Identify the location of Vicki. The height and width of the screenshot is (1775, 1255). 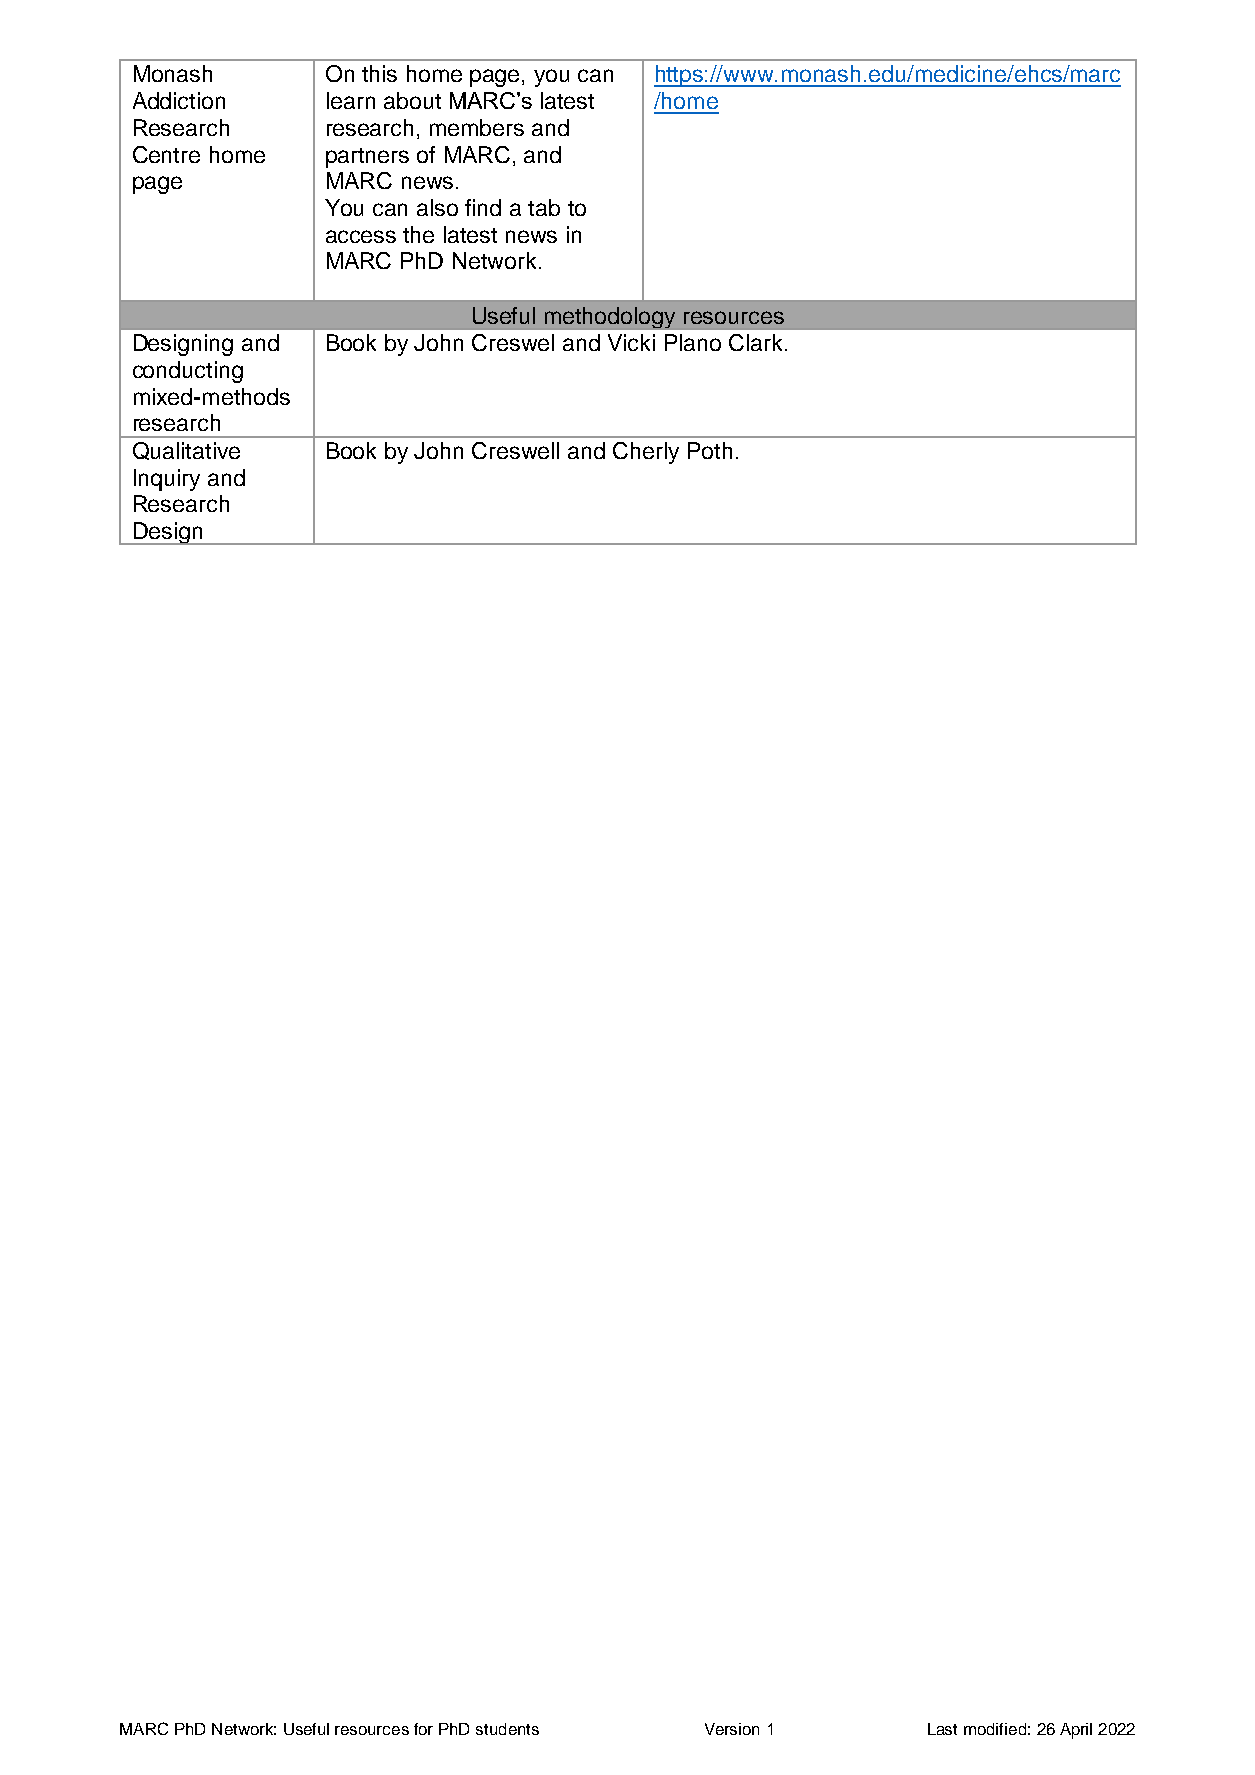
(631, 342).
